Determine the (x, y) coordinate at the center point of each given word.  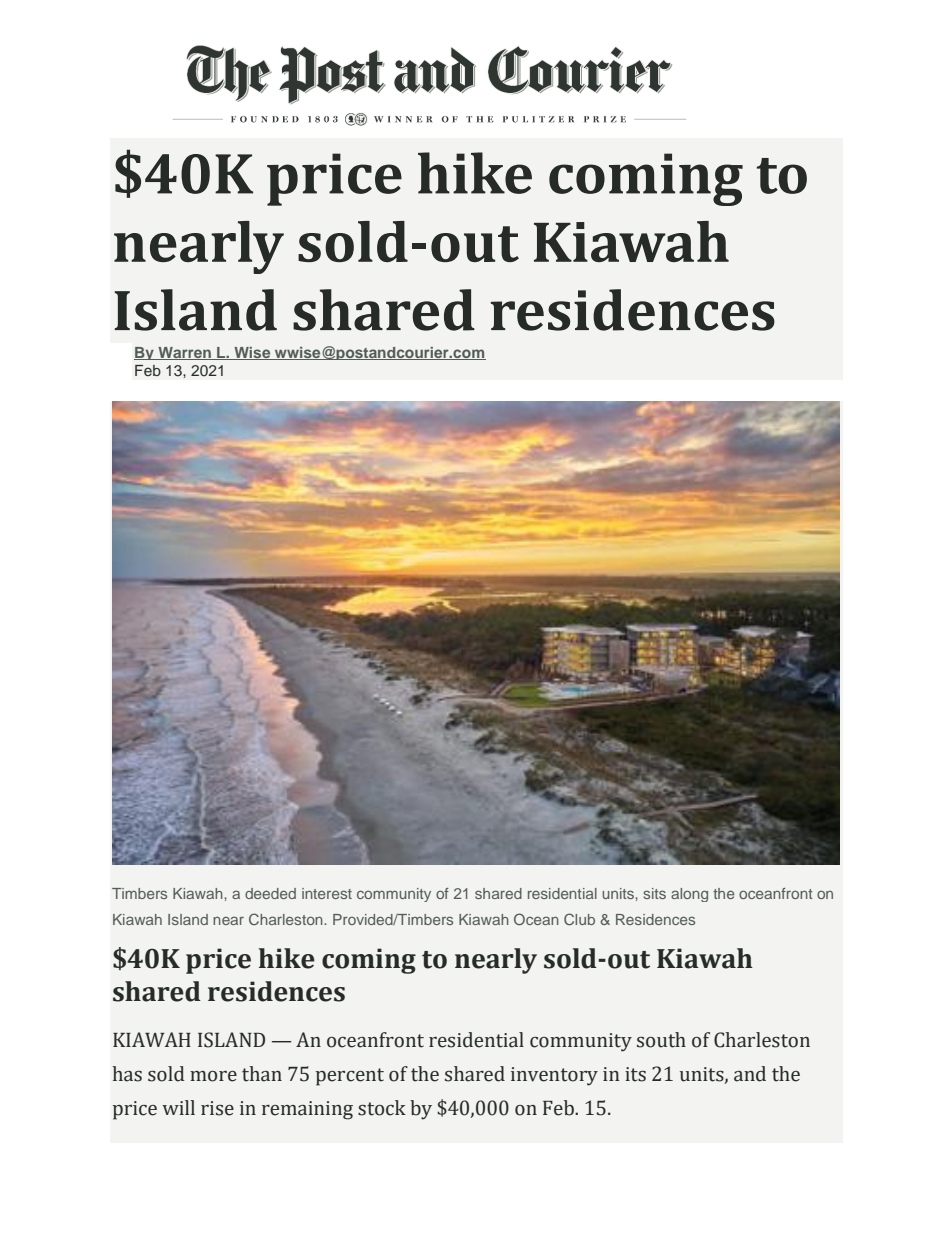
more (213, 1076)
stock (382, 1108)
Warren (184, 353)
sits (654, 893)
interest (327, 893)
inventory (554, 1076)
